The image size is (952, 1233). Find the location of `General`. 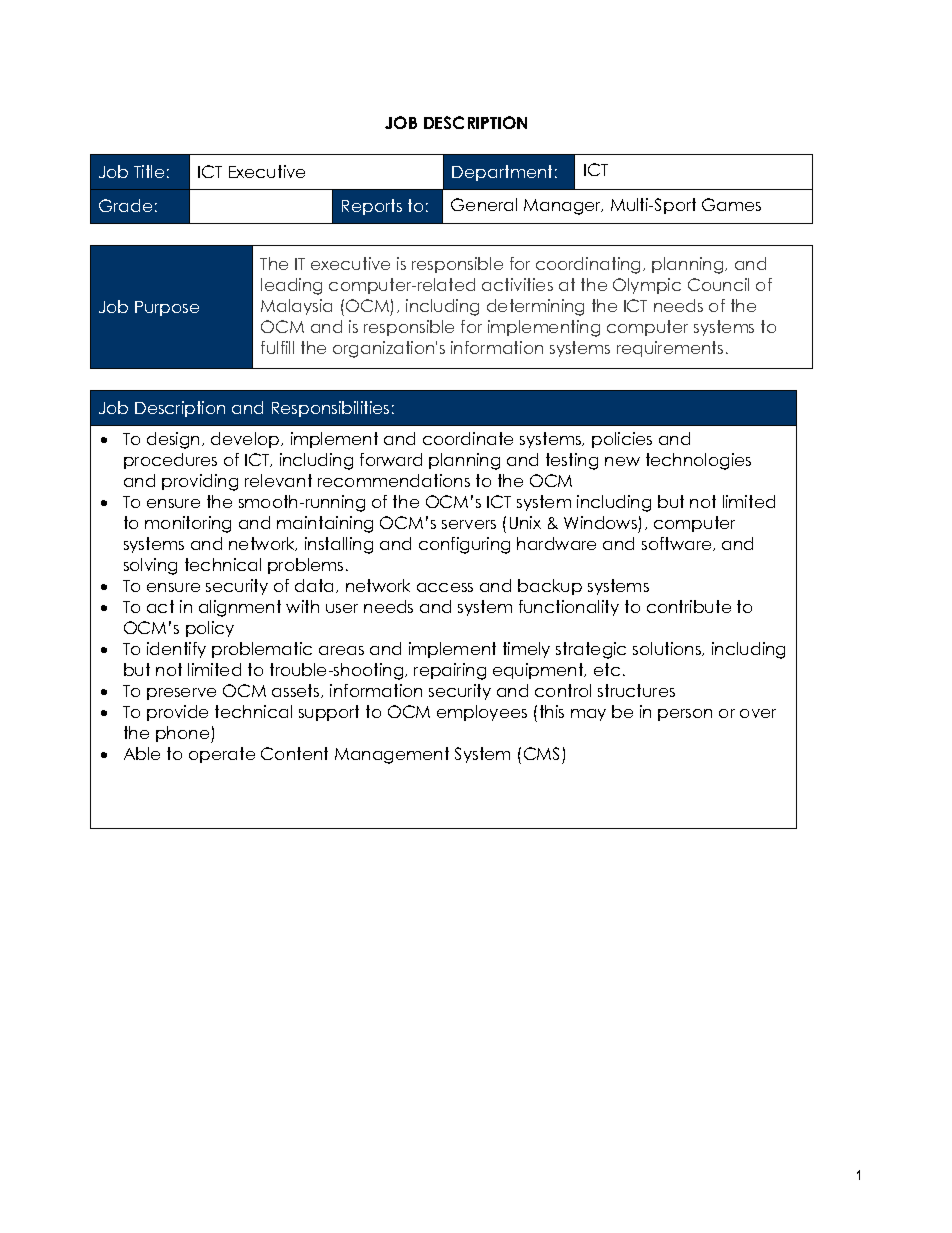

General is located at coordinates (484, 204).
